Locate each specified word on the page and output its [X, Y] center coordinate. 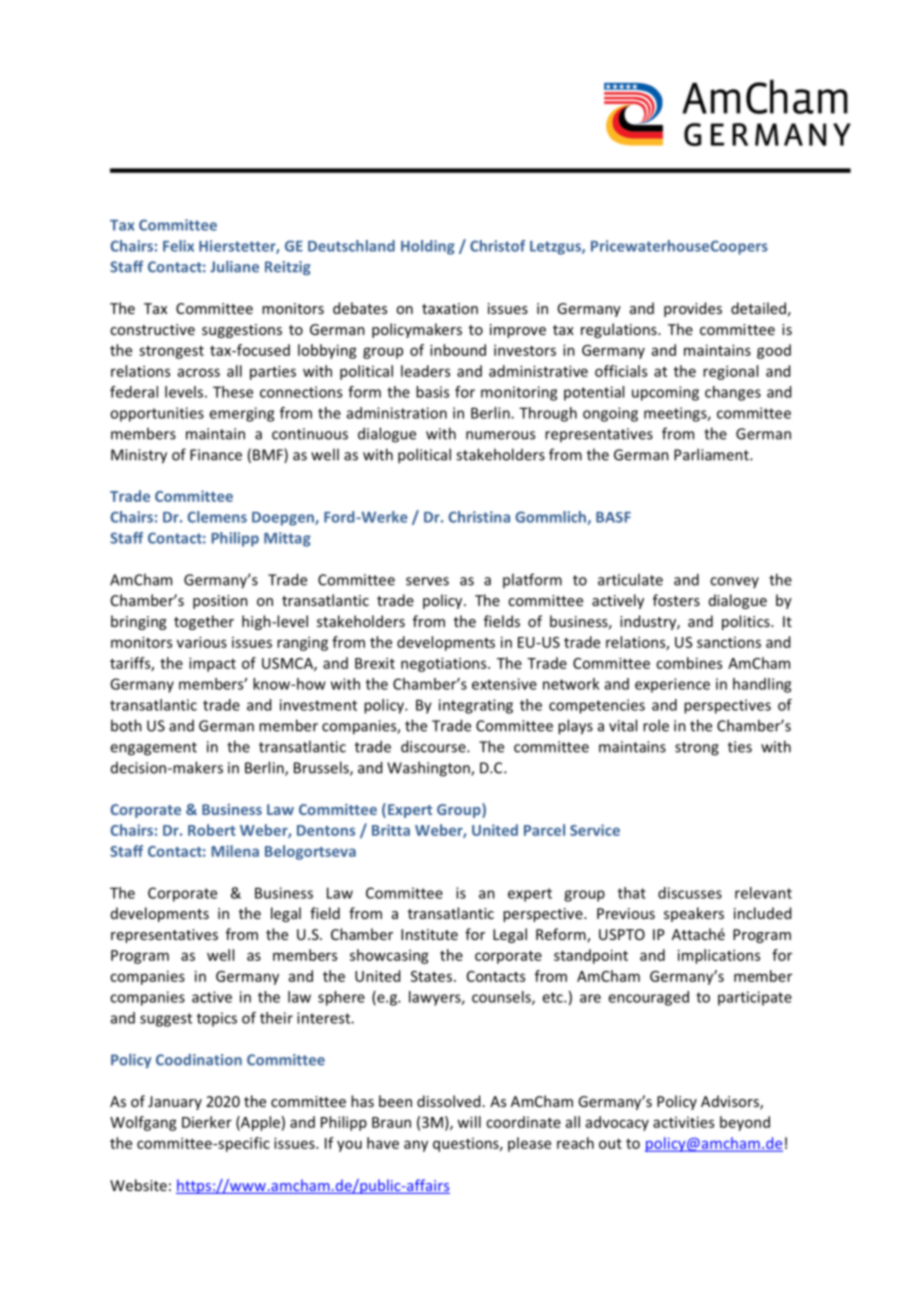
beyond [745, 1123]
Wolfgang [143, 1123]
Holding [428, 247]
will [469, 1122]
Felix [178, 246]
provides [693, 309]
